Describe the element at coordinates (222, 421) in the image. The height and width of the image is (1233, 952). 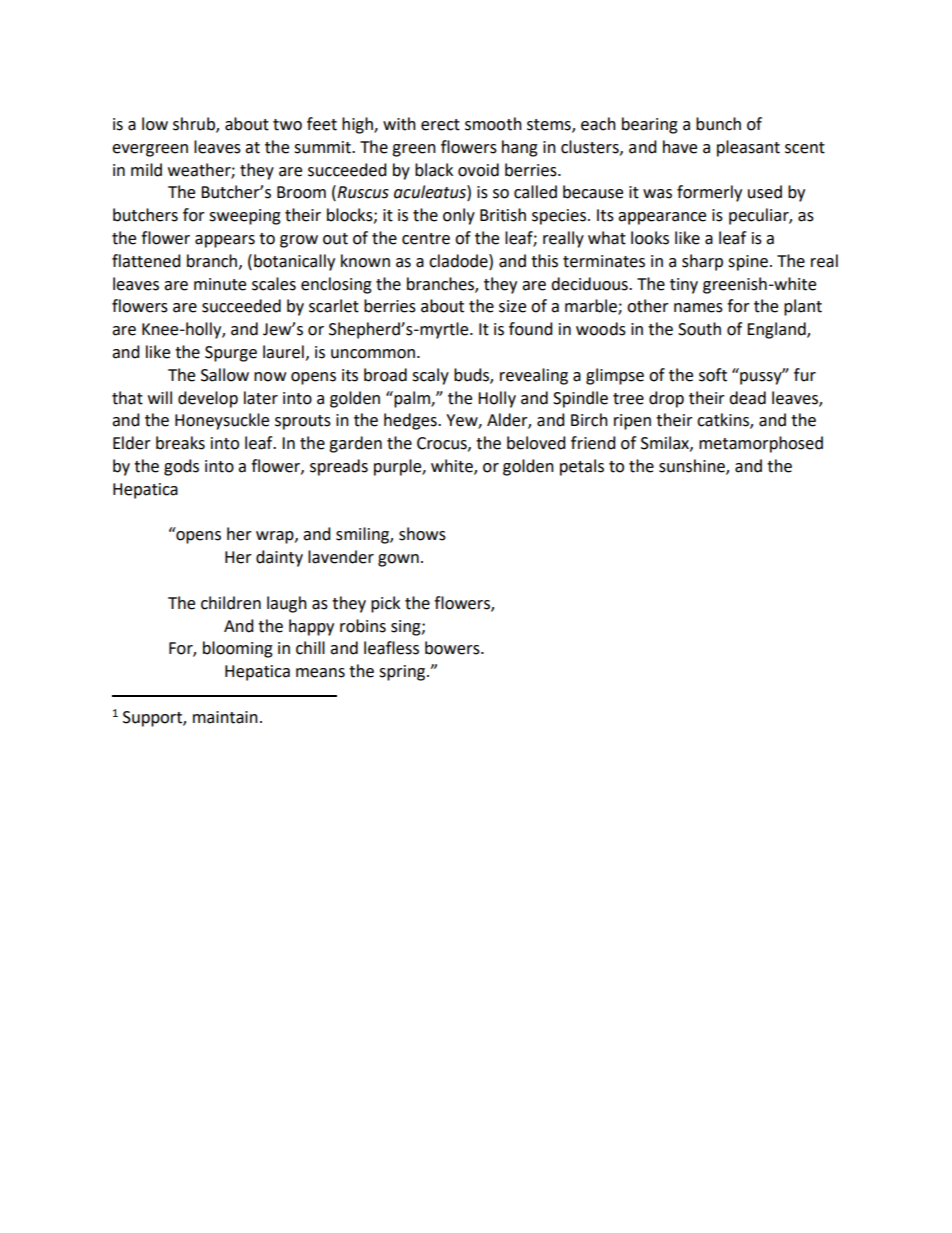
I see `Honeysuckle` at that location.
